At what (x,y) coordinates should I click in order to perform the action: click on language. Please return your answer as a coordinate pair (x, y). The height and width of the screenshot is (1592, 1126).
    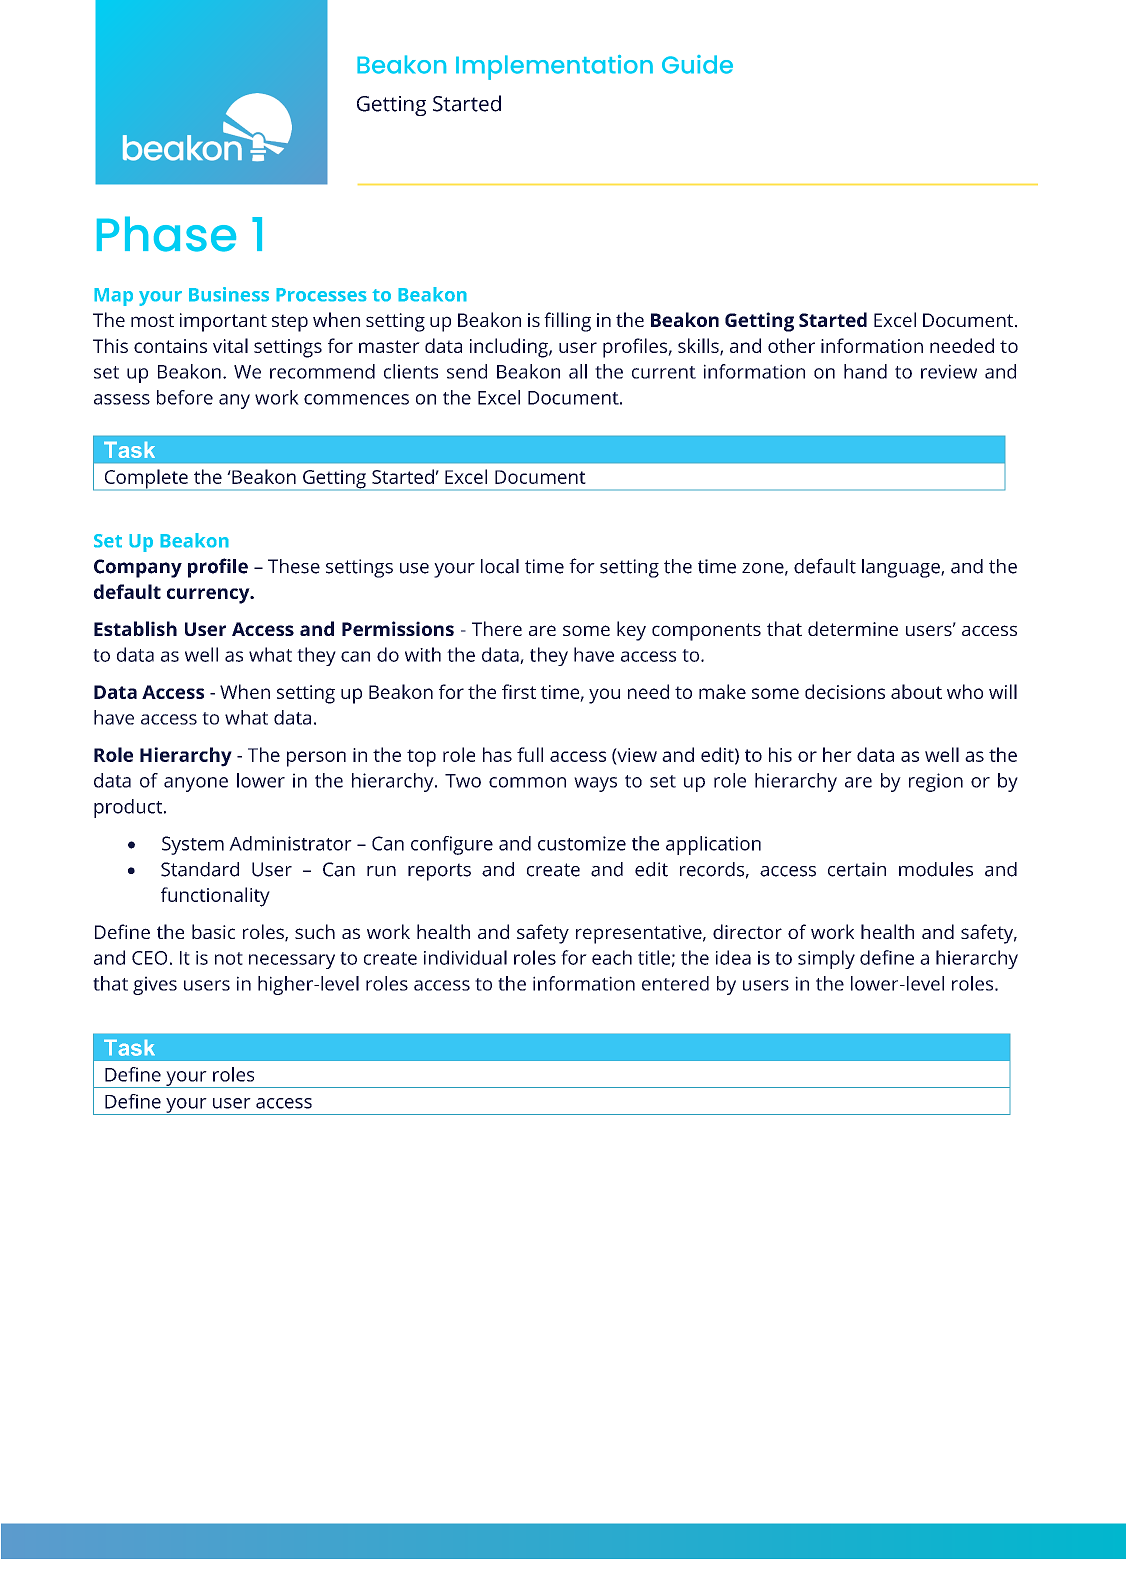
    Looking at the image, I should click on (902, 568).
